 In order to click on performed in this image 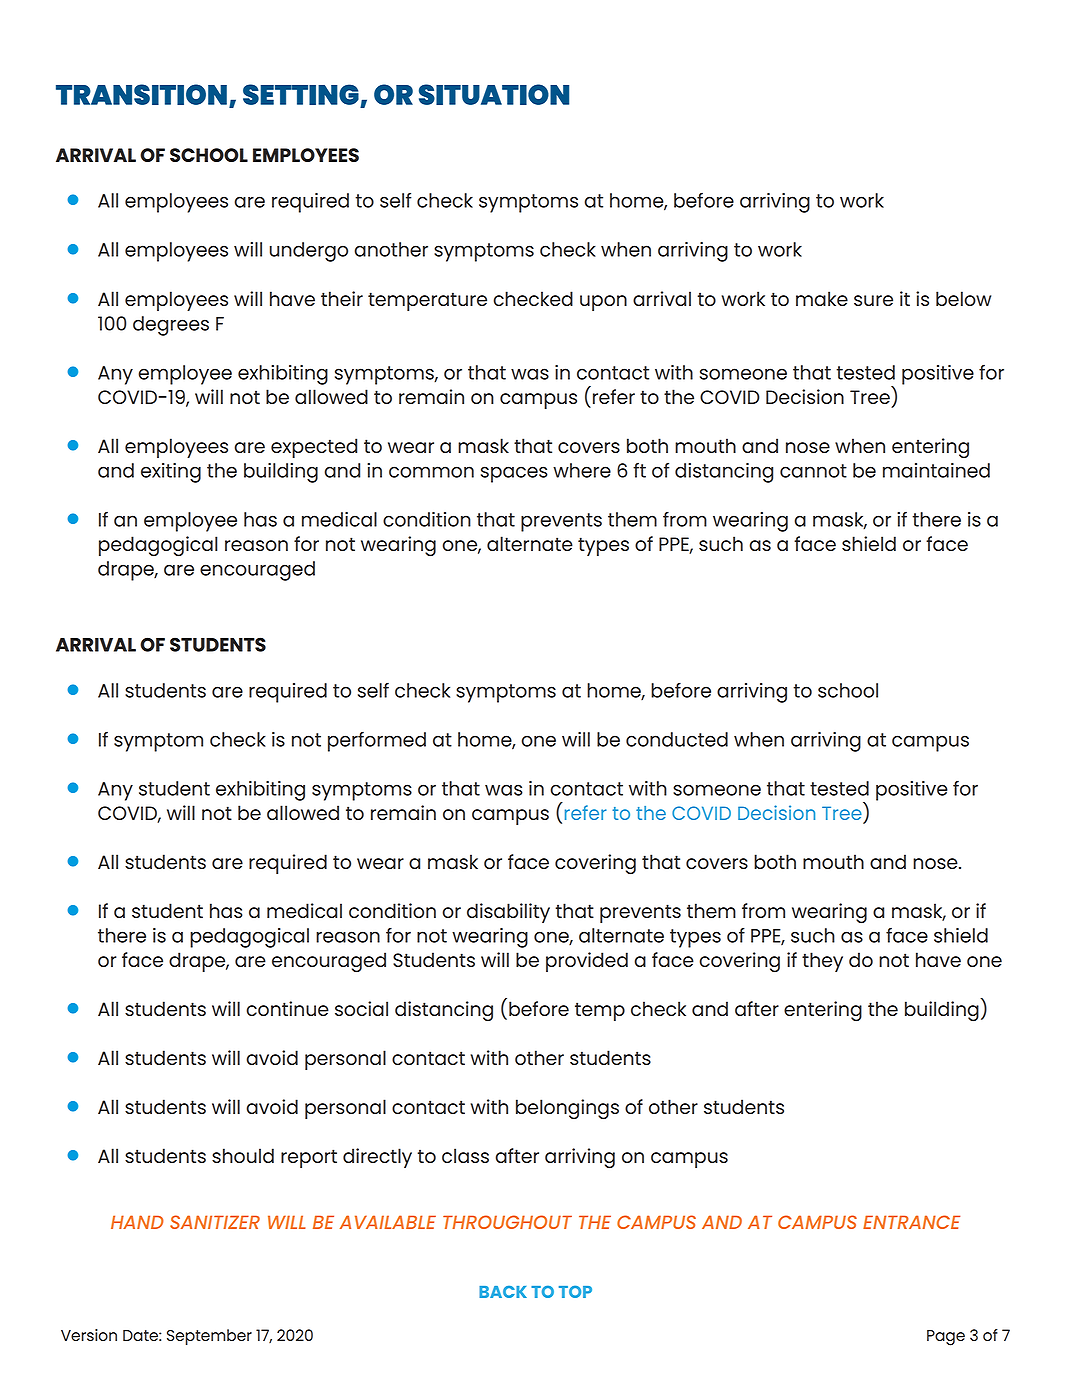, I will do `click(377, 742)`.
